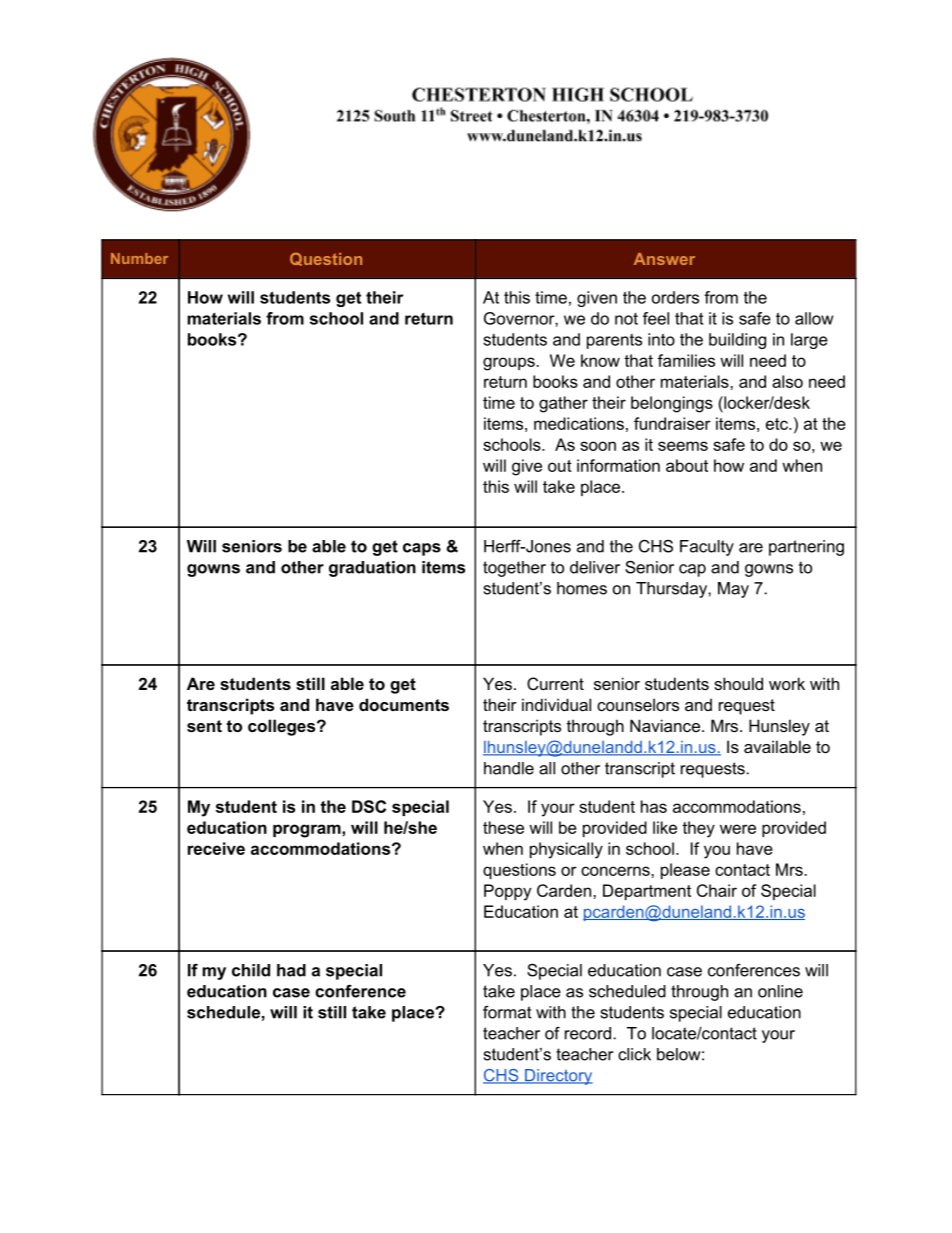 This image has height=1233, width=952. Describe the element at coordinates (372, 569) in the image. I see `graduation` at that location.
